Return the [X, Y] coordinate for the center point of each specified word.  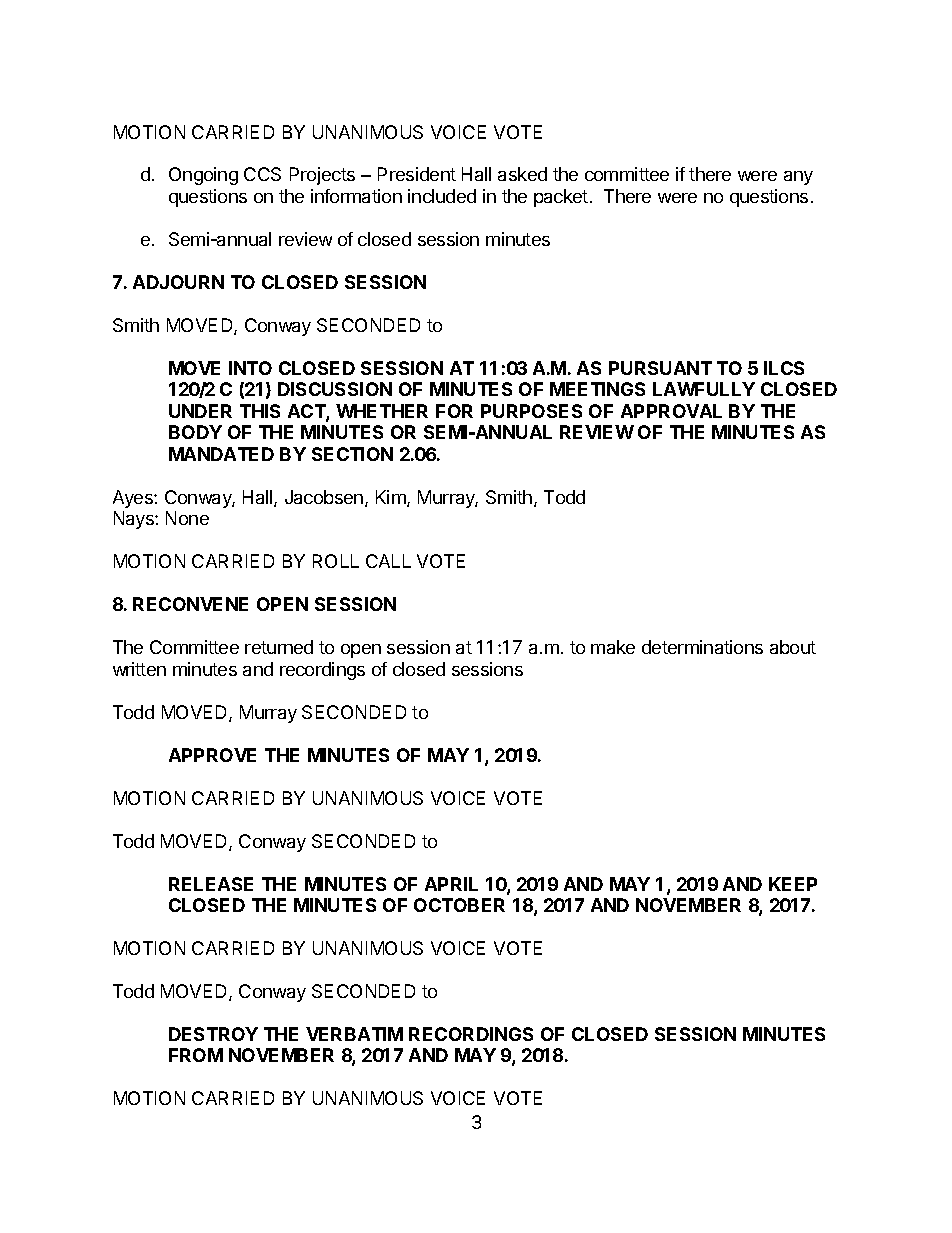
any [798, 178]
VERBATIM [354, 1034]
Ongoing [203, 176]
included [442, 196]
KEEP [793, 884]
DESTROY [213, 1034]
